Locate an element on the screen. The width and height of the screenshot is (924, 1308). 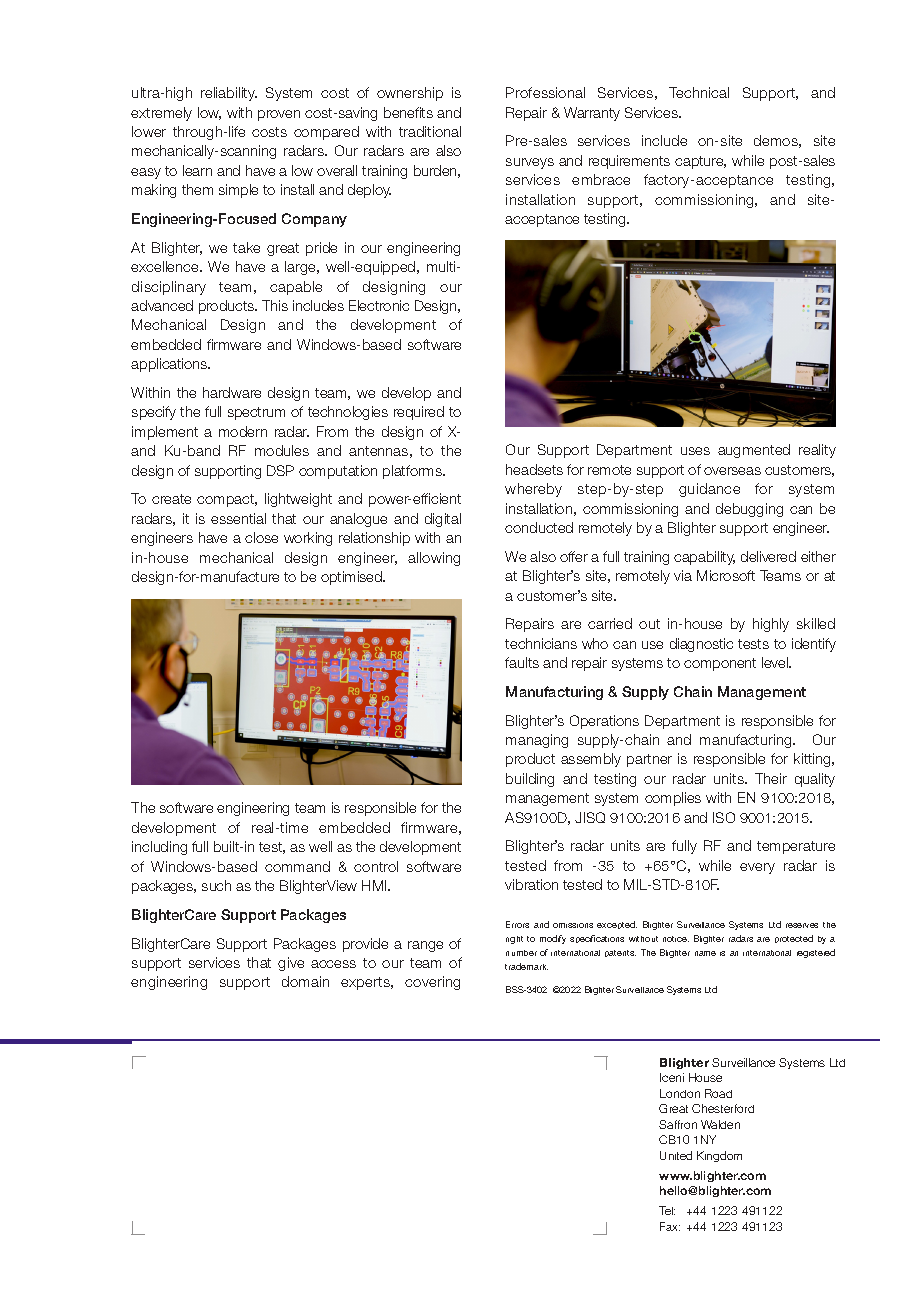
faults is located at coordinates (522, 662).
